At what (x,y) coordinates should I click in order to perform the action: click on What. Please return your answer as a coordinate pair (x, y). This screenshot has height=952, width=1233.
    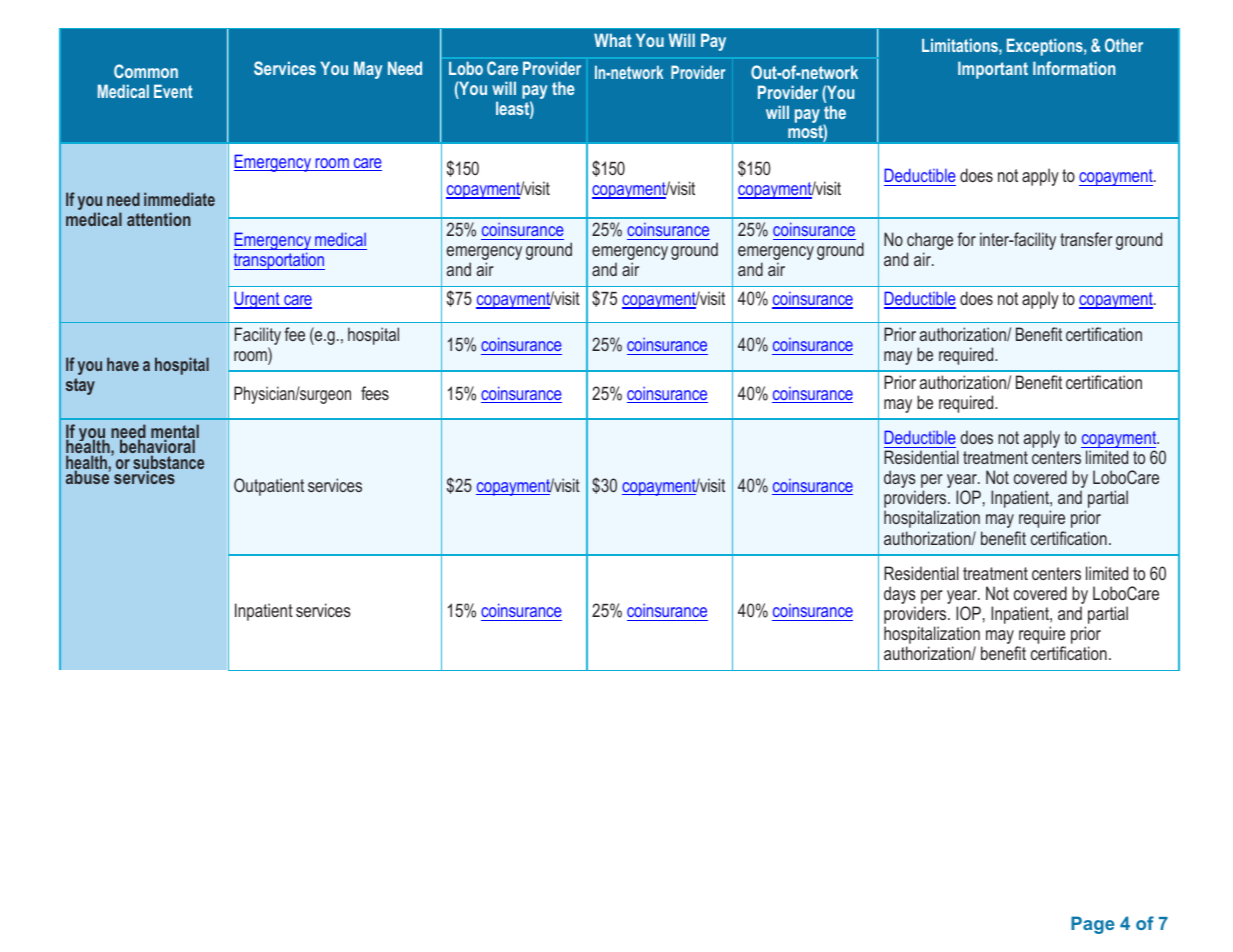
    Looking at the image, I should click on (613, 40).
